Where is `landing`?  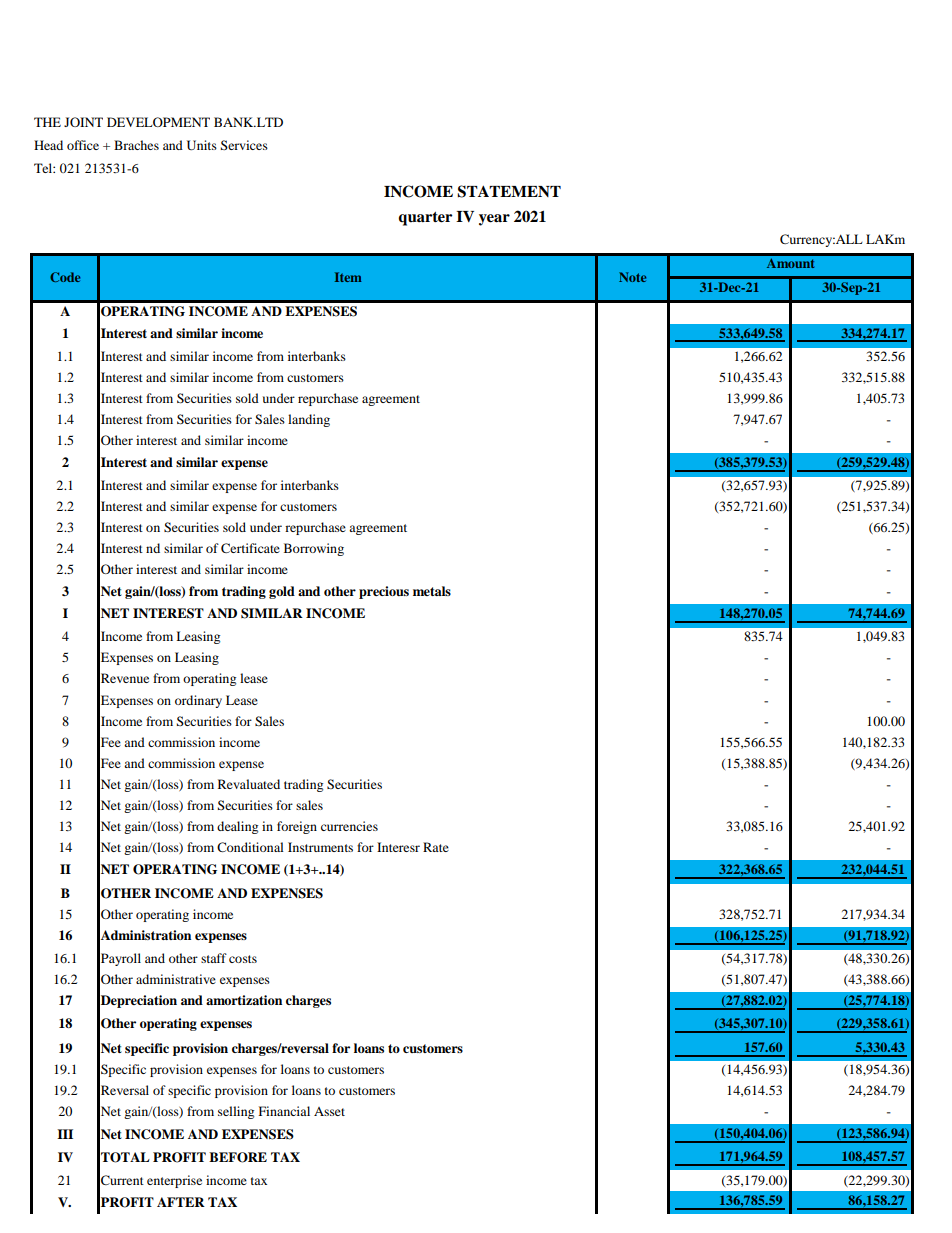 landing is located at coordinates (309, 420).
